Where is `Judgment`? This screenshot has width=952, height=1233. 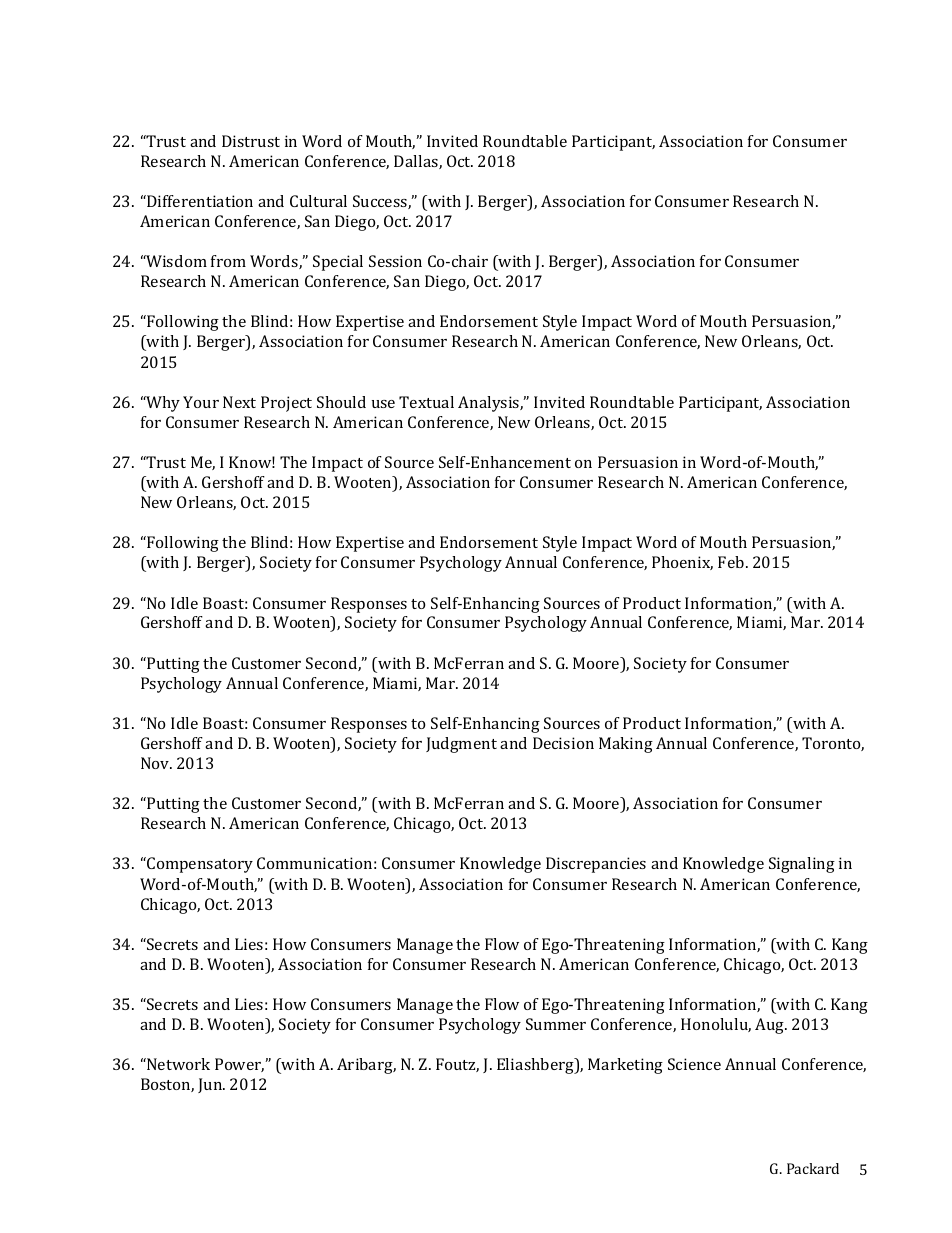
Judgment is located at coordinates (461, 745).
